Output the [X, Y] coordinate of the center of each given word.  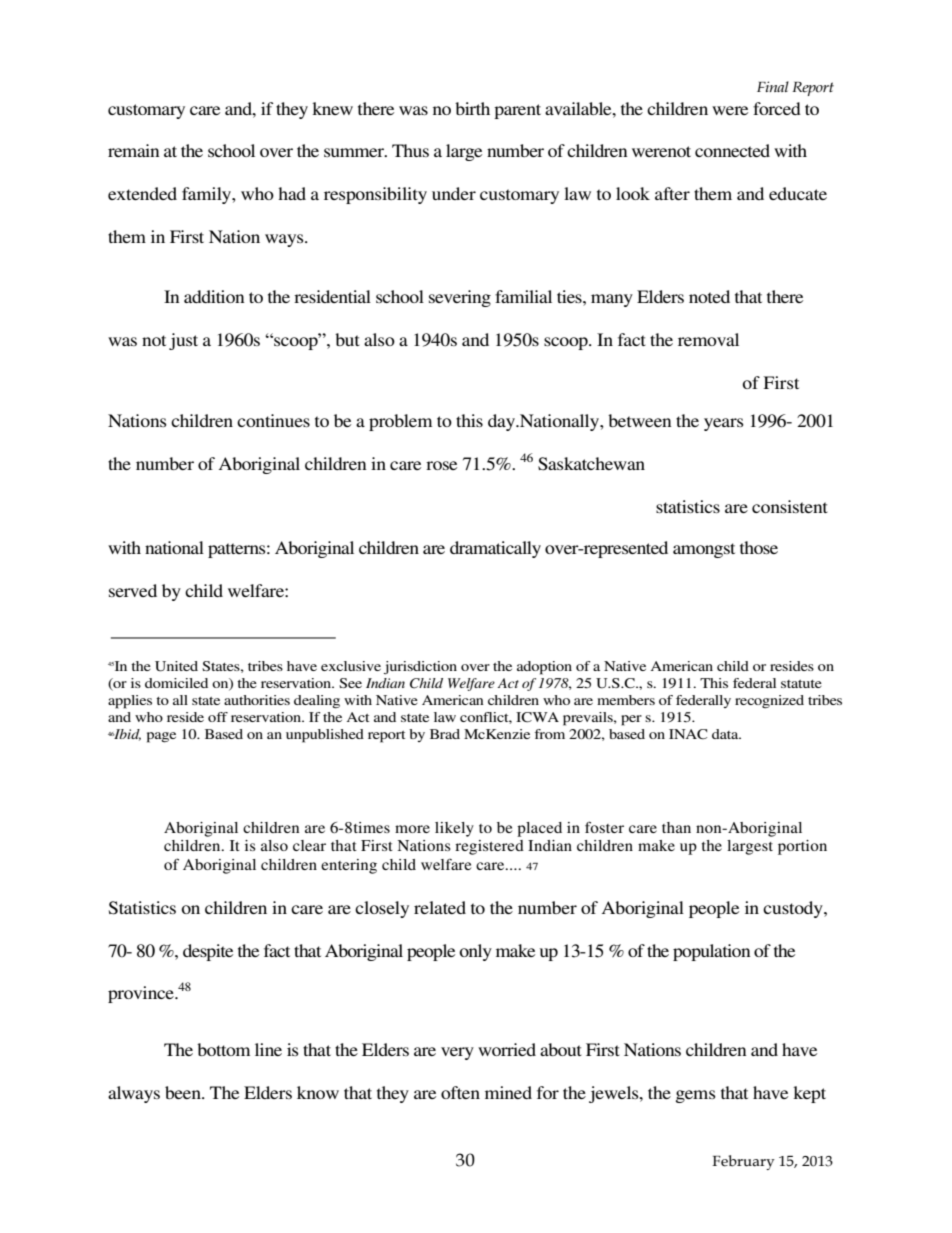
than [676, 827]
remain [134, 150]
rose [441, 465]
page [161, 737]
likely [454, 829]
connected [732, 150]
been [184, 1092]
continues [273, 420]
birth [472, 108]
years [724, 424]
